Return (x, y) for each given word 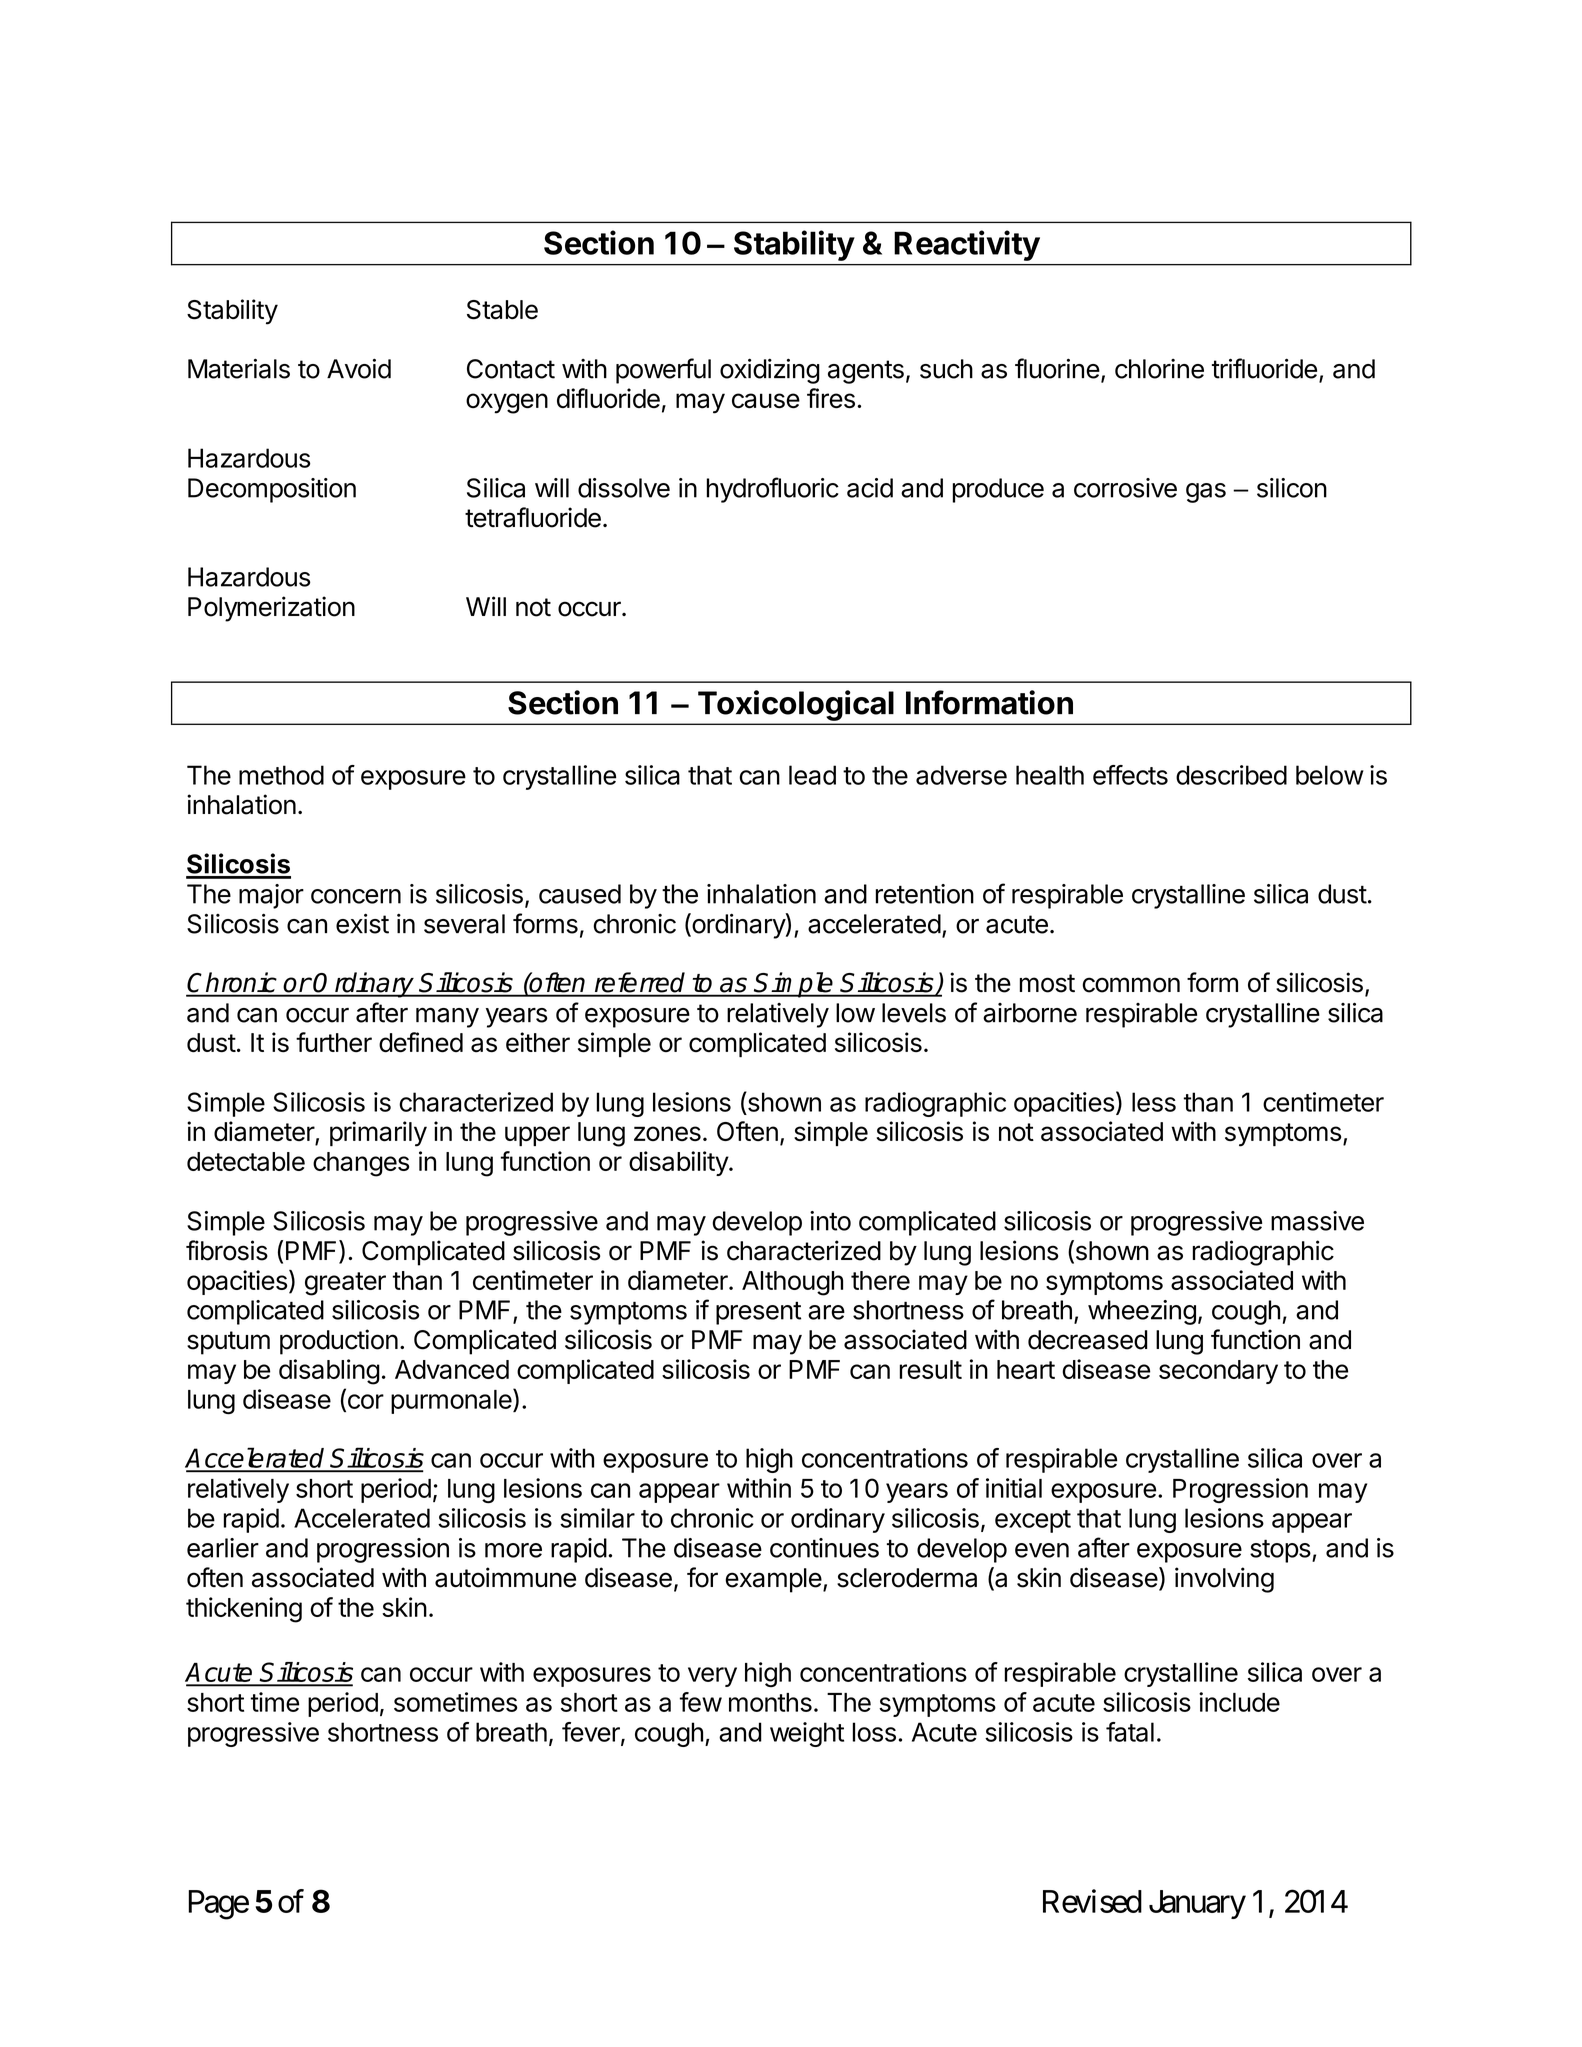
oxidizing (770, 371)
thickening (244, 1610)
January (1197, 1904)
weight (807, 1734)
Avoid (359, 368)
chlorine (1159, 369)
